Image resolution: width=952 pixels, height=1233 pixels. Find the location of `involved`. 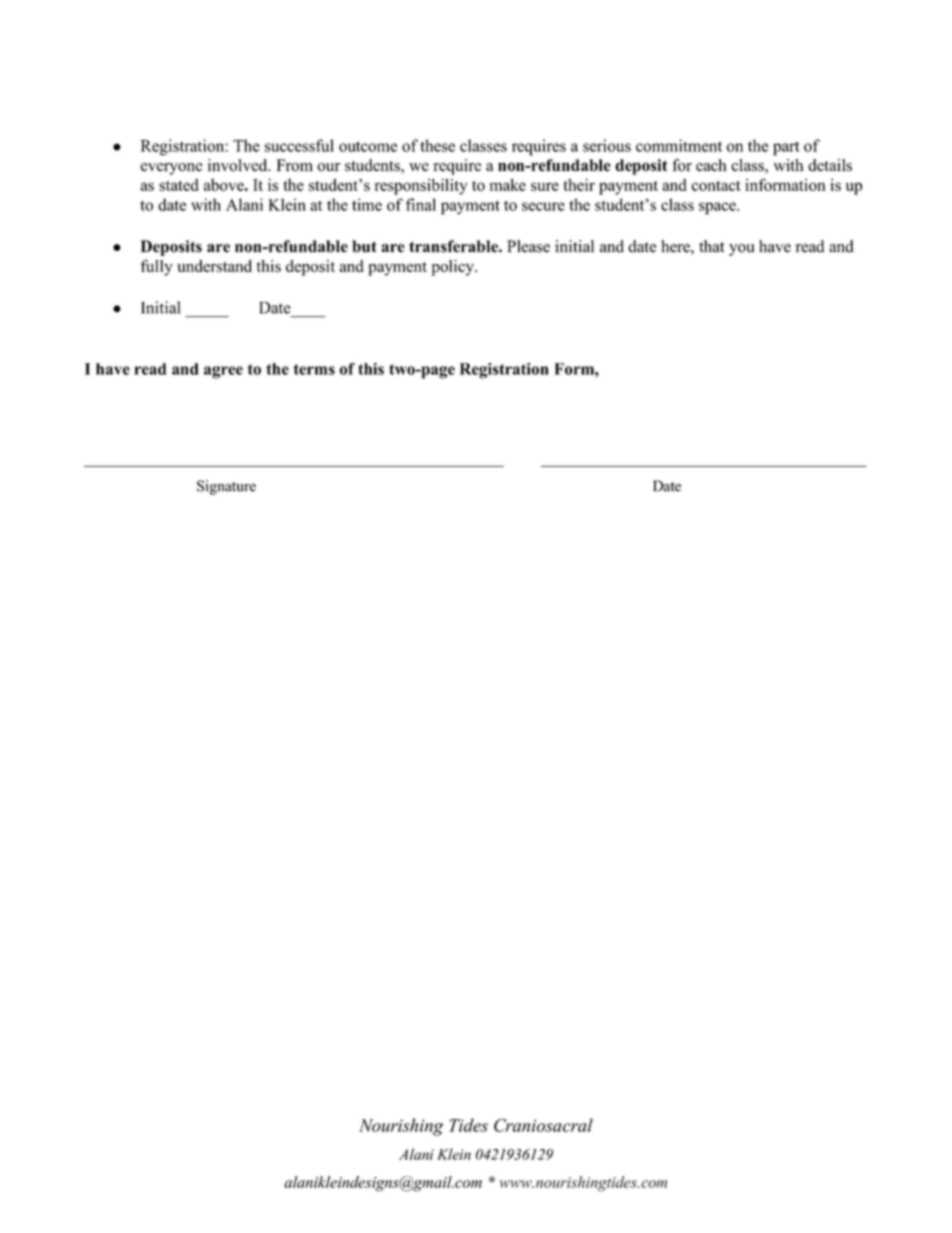

involved is located at coordinates (239, 165).
